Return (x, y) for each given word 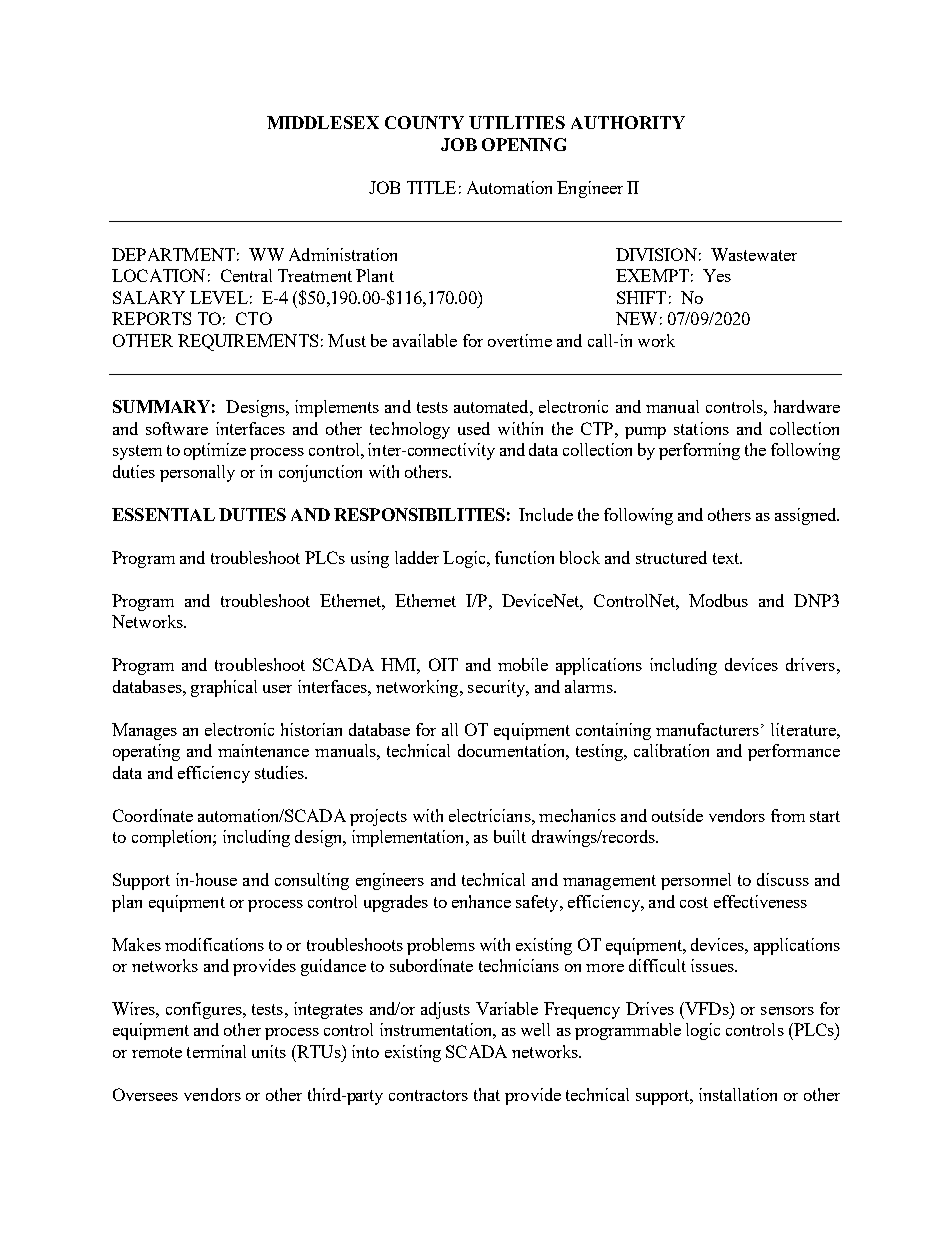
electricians (491, 815)
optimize (215, 451)
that (487, 1094)
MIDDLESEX (323, 122)
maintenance (263, 750)
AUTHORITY (628, 122)
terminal (216, 1051)
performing (699, 451)
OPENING (524, 144)
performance (794, 752)
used (474, 428)
